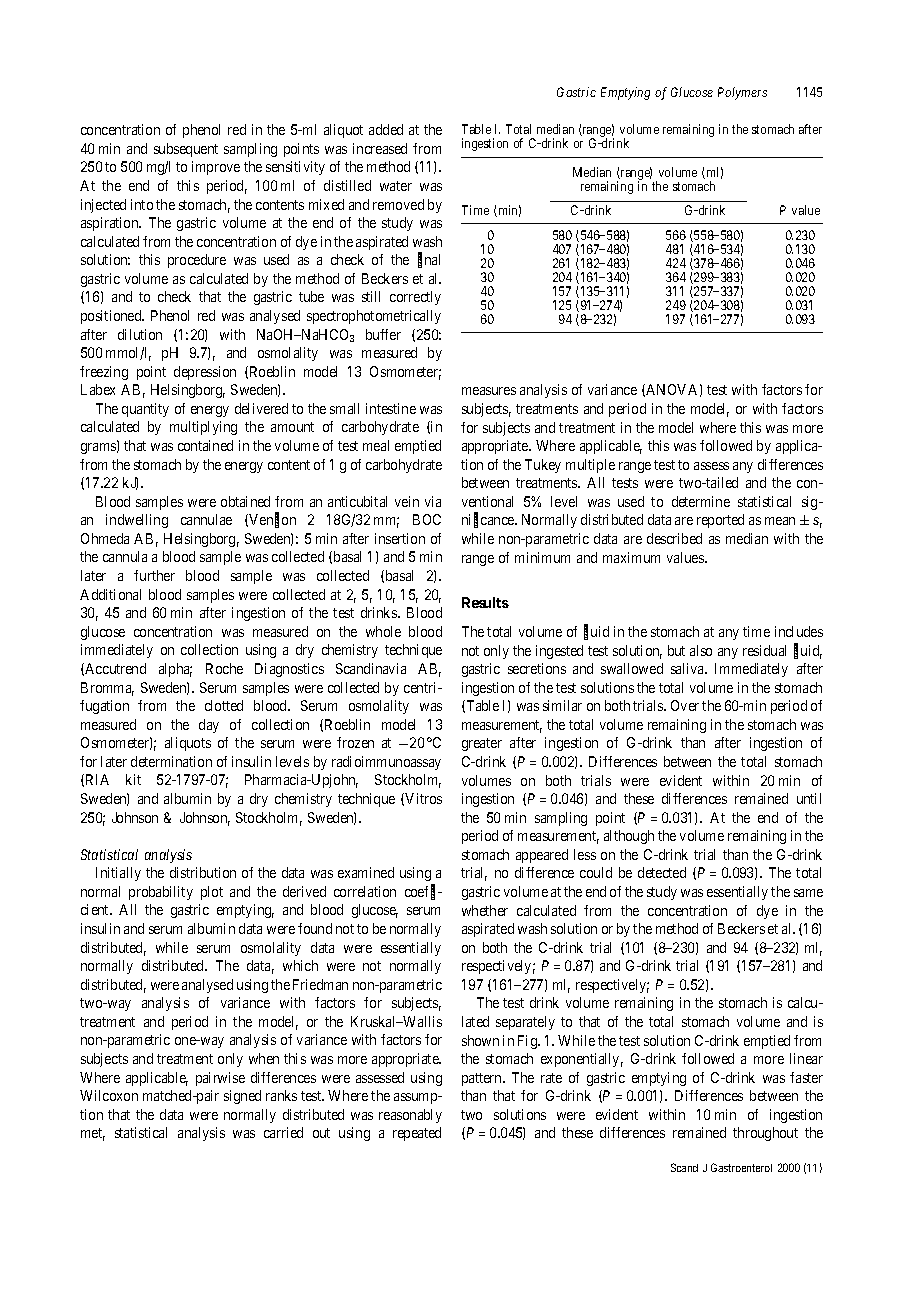  I want to click on subsequent, so click(186, 150).
